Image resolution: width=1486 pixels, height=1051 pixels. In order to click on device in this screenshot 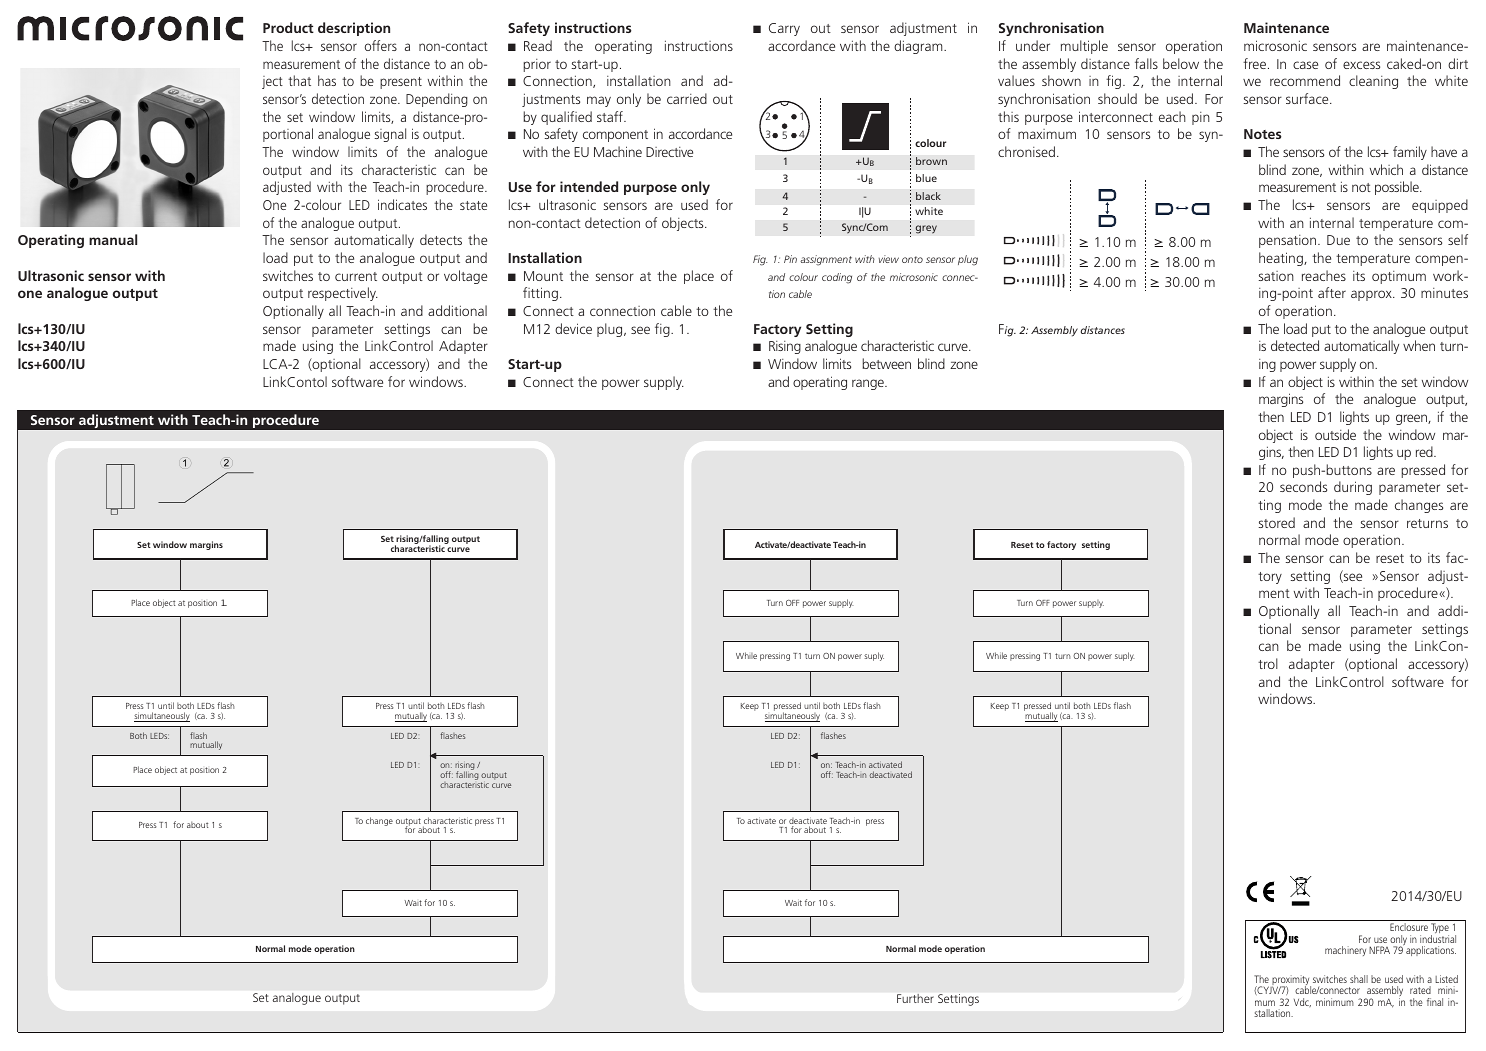, I will do `click(573, 328)`.
